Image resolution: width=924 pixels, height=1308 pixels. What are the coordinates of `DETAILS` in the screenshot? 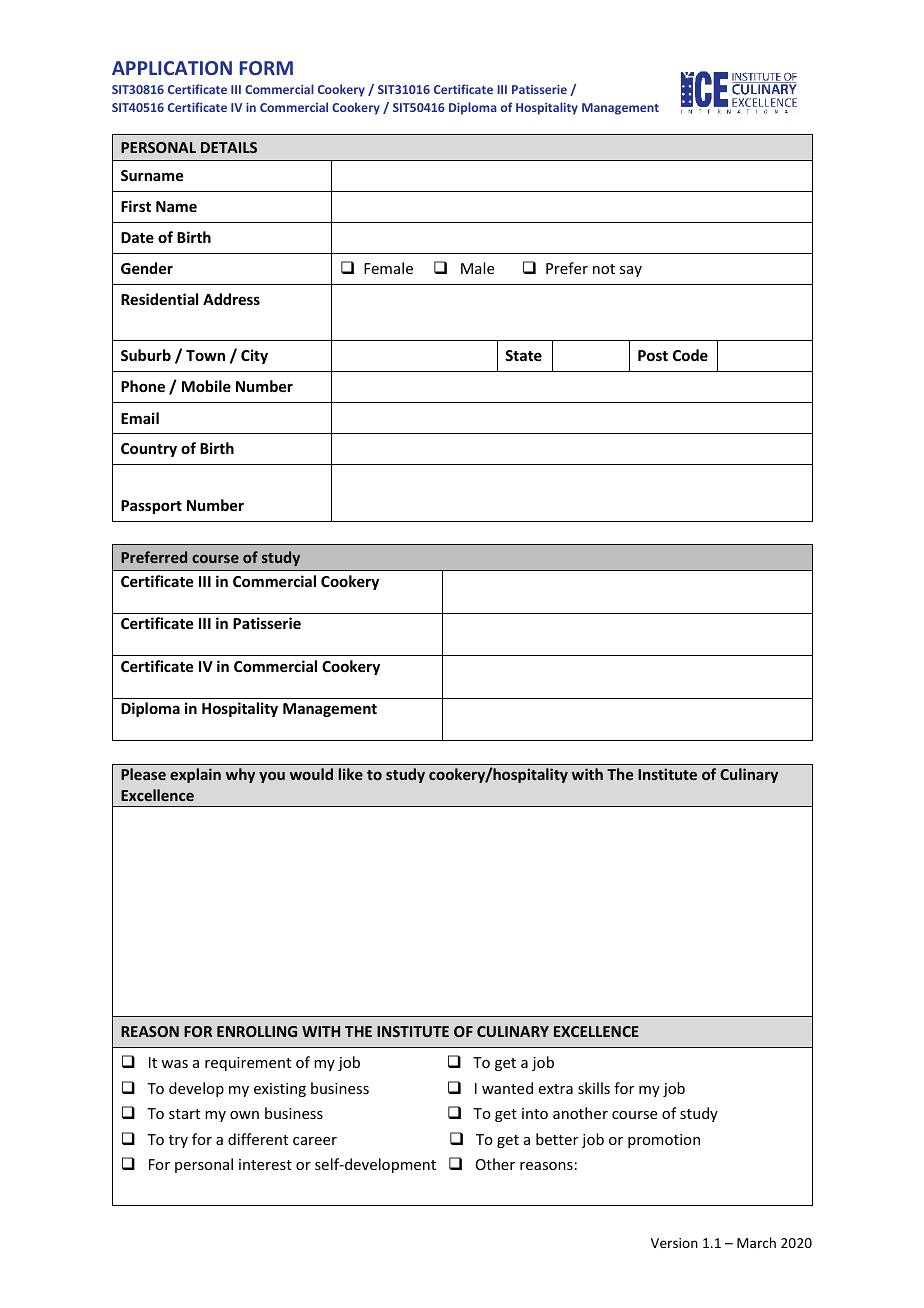 It's located at (229, 147).
